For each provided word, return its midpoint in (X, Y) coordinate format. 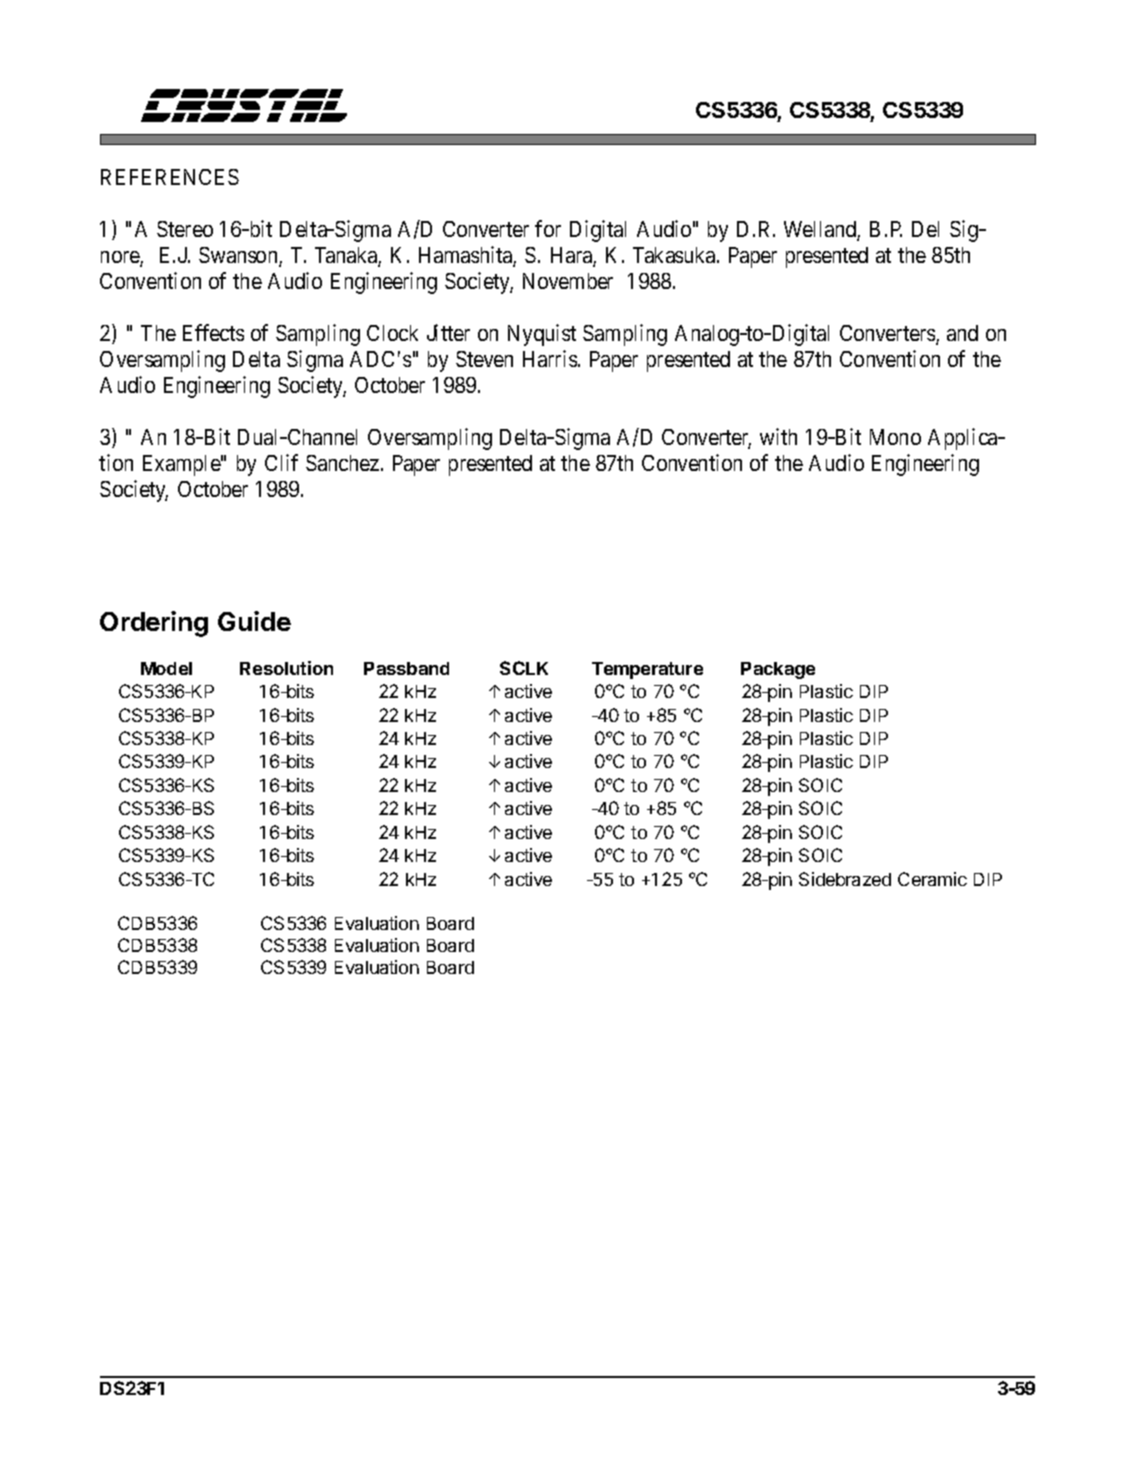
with (778, 436)
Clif (281, 462)
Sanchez (342, 463)
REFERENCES (170, 177)
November (568, 281)
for (548, 228)
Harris (551, 358)
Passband (406, 668)
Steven (484, 359)
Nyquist (542, 335)
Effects (213, 332)
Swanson (239, 257)
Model (166, 668)
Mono (895, 437)
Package (778, 670)
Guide (254, 621)
